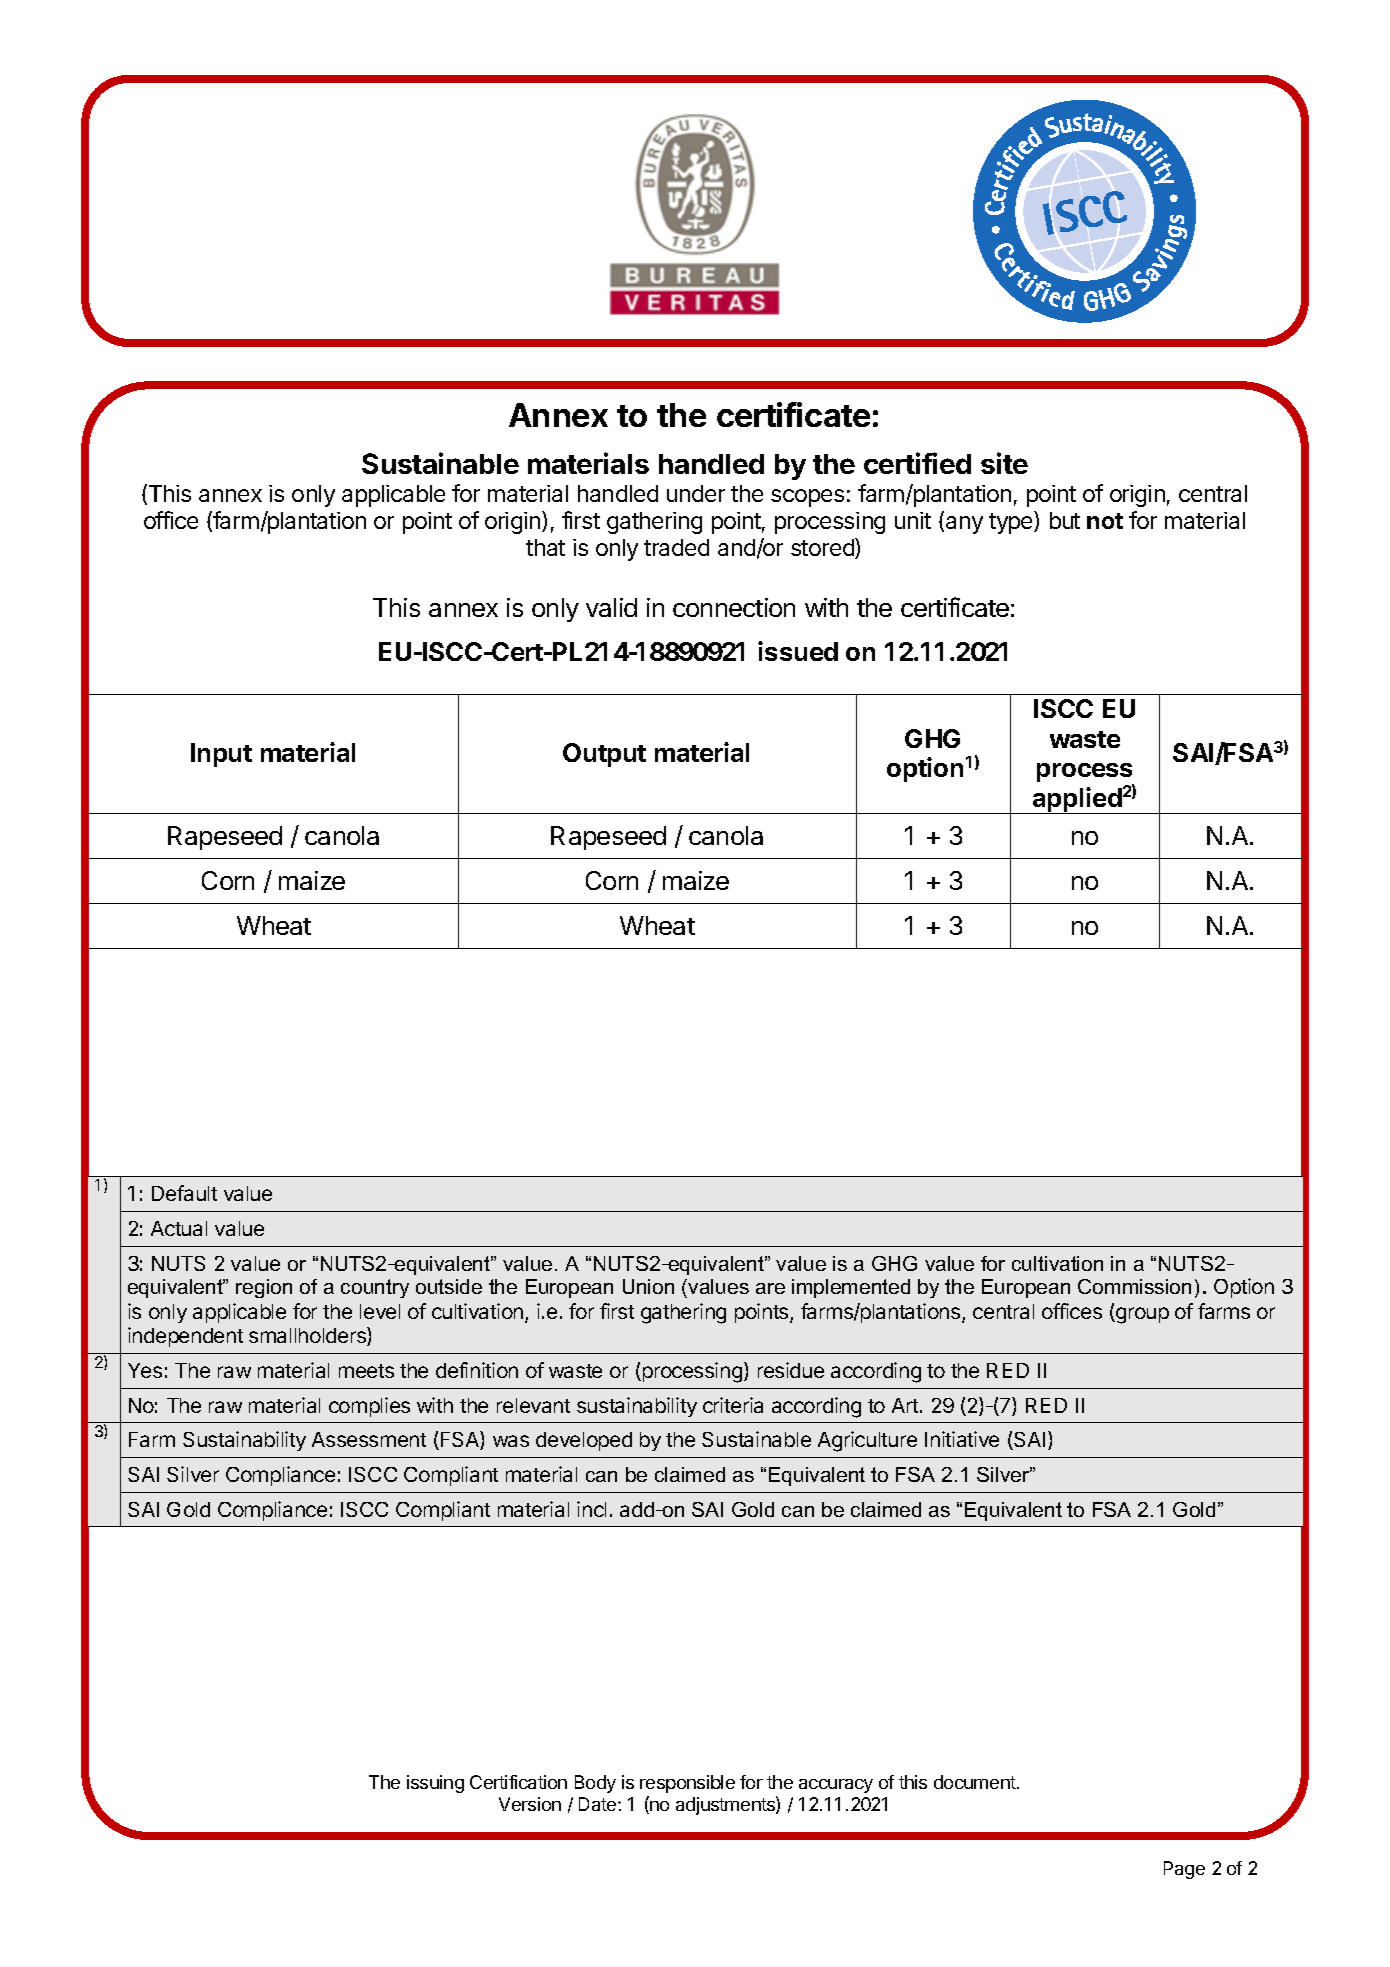 The height and width of the image is (1967, 1390). I want to click on Commission, so click(1134, 1286).
